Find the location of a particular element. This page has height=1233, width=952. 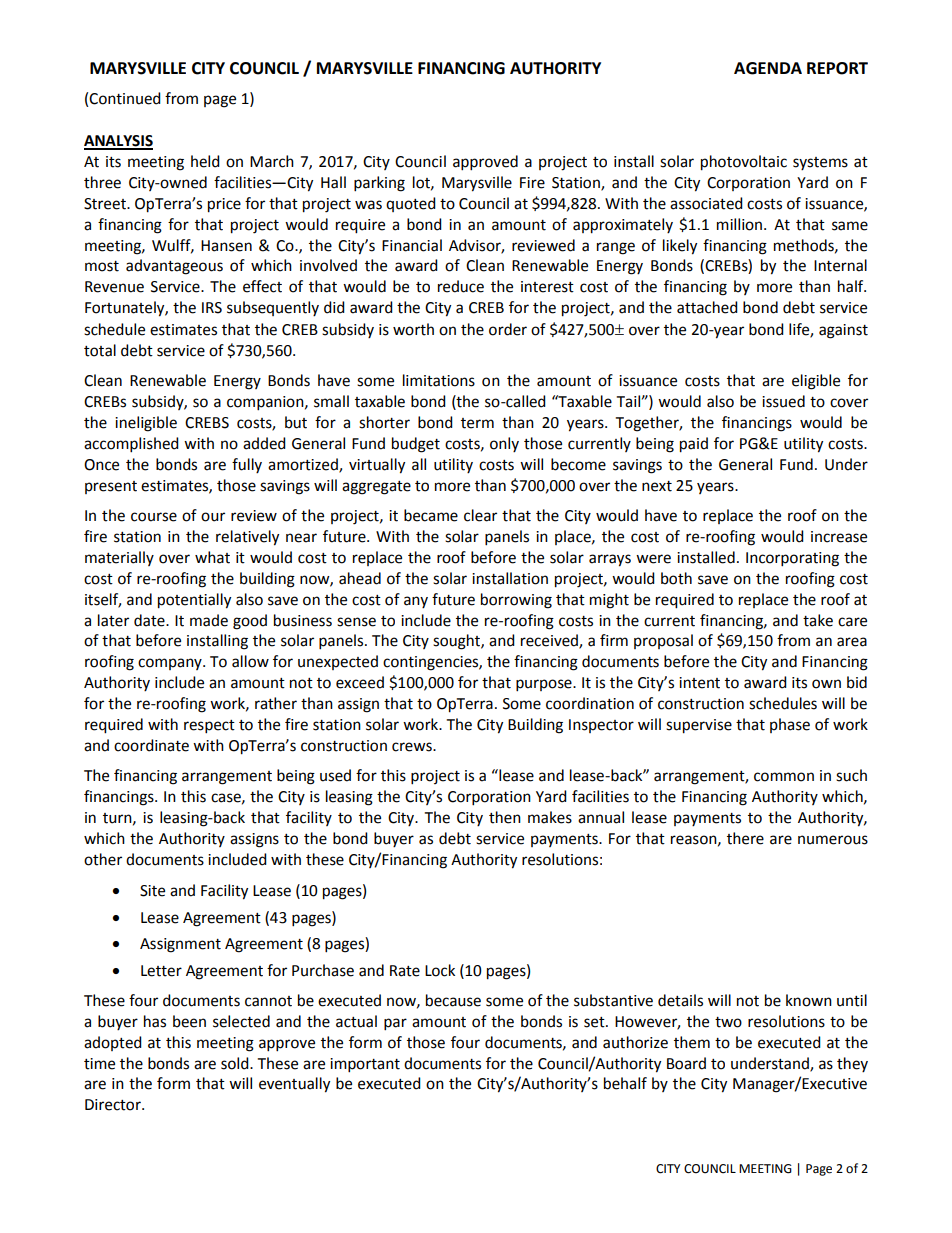

IRS is located at coordinates (212, 308).
